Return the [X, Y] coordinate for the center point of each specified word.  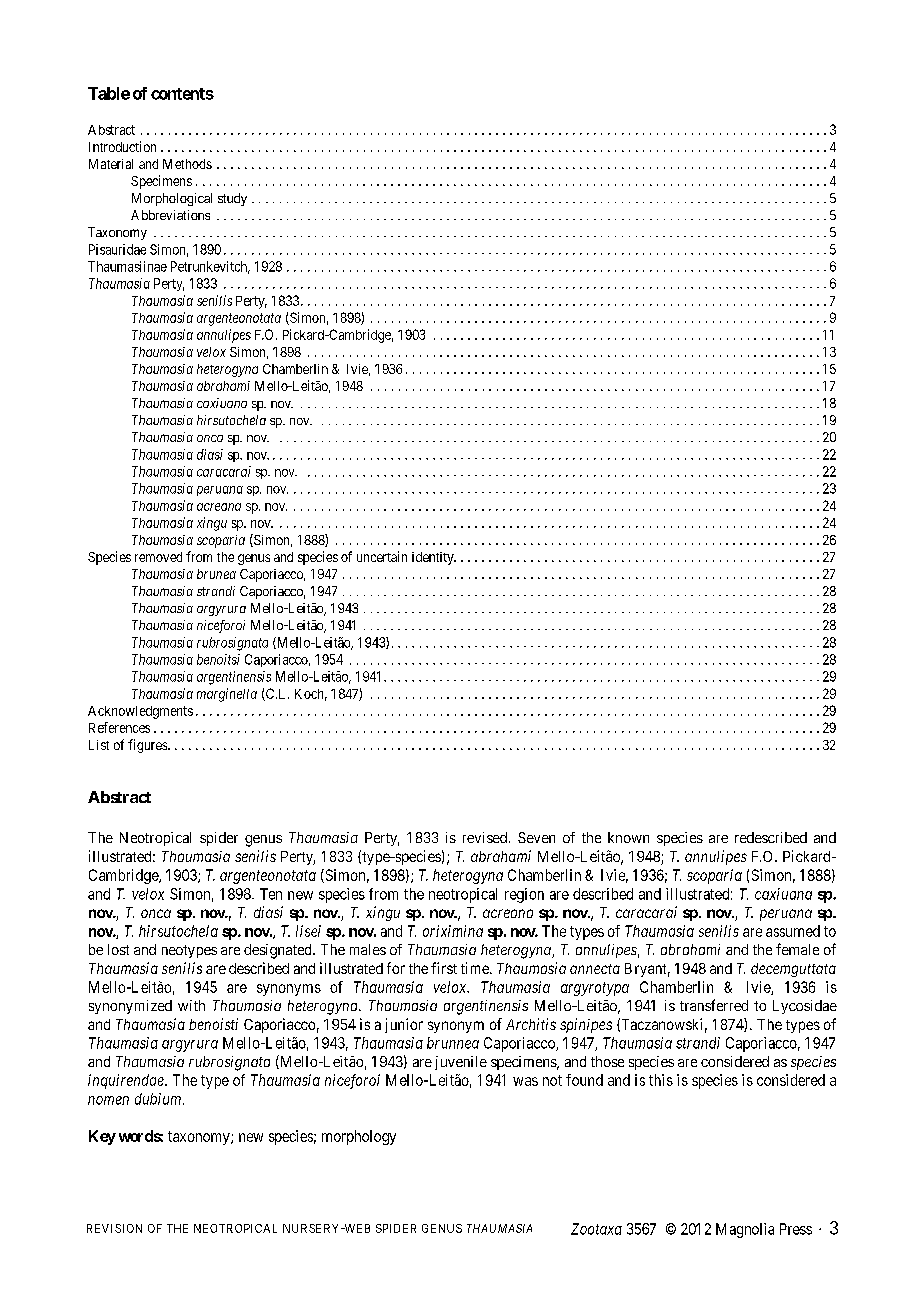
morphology [359, 1137]
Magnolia [745, 1230]
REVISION [114, 1228]
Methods [187, 164]
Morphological [172, 199]
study [232, 199]
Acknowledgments [140, 712]
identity [434, 558]
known [628, 837]
